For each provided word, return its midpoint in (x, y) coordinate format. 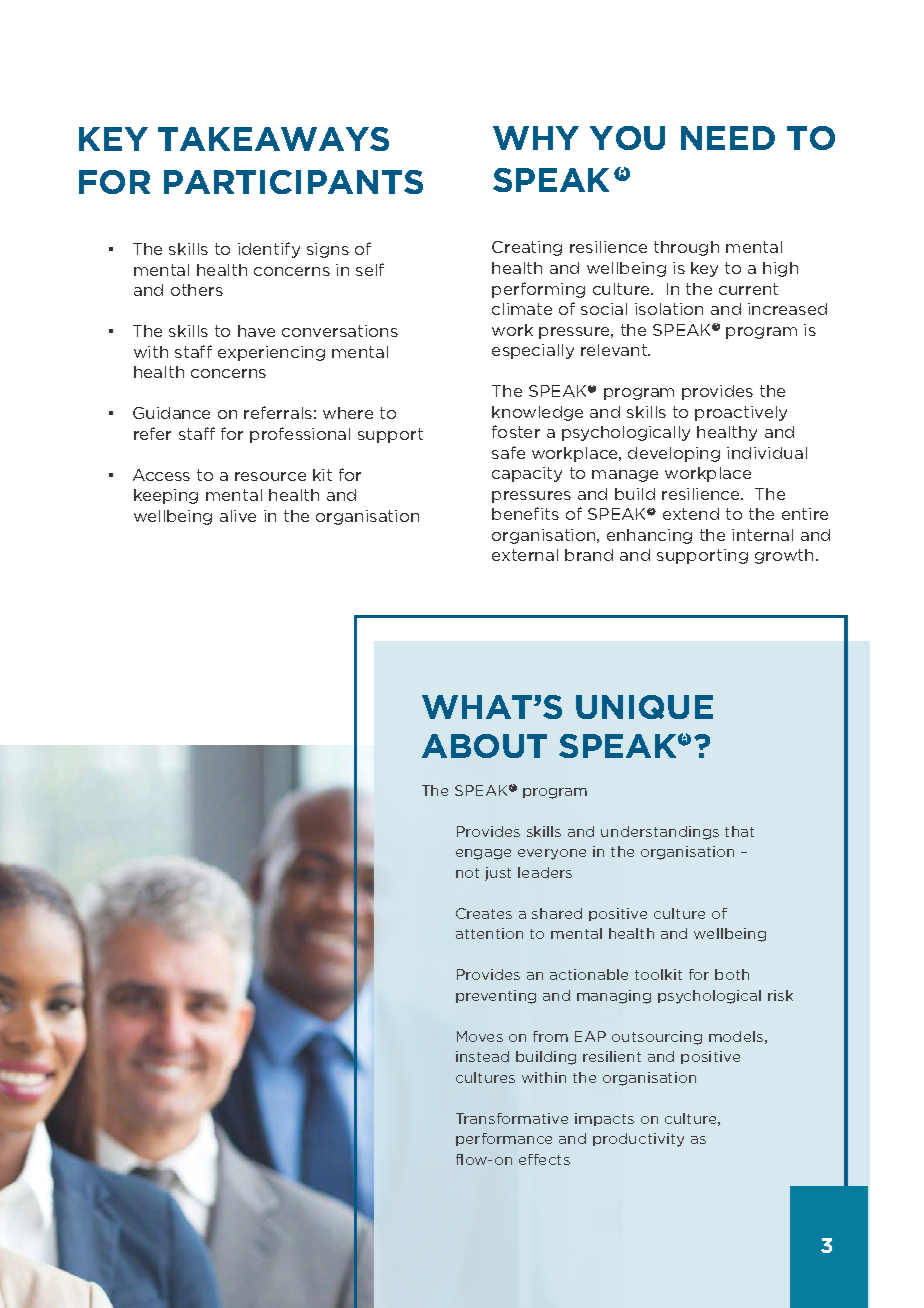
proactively (741, 413)
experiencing (271, 353)
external (525, 555)
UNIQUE (644, 707)
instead (482, 1056)
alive (238, 516)
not (467, 873)
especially (533, 351)
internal (762, 535)
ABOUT (484, 746)
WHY (536, 138)
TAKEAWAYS (273, 139)
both (732, 974)
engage (483, 854)
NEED (728, 138)
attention (489, 933)
